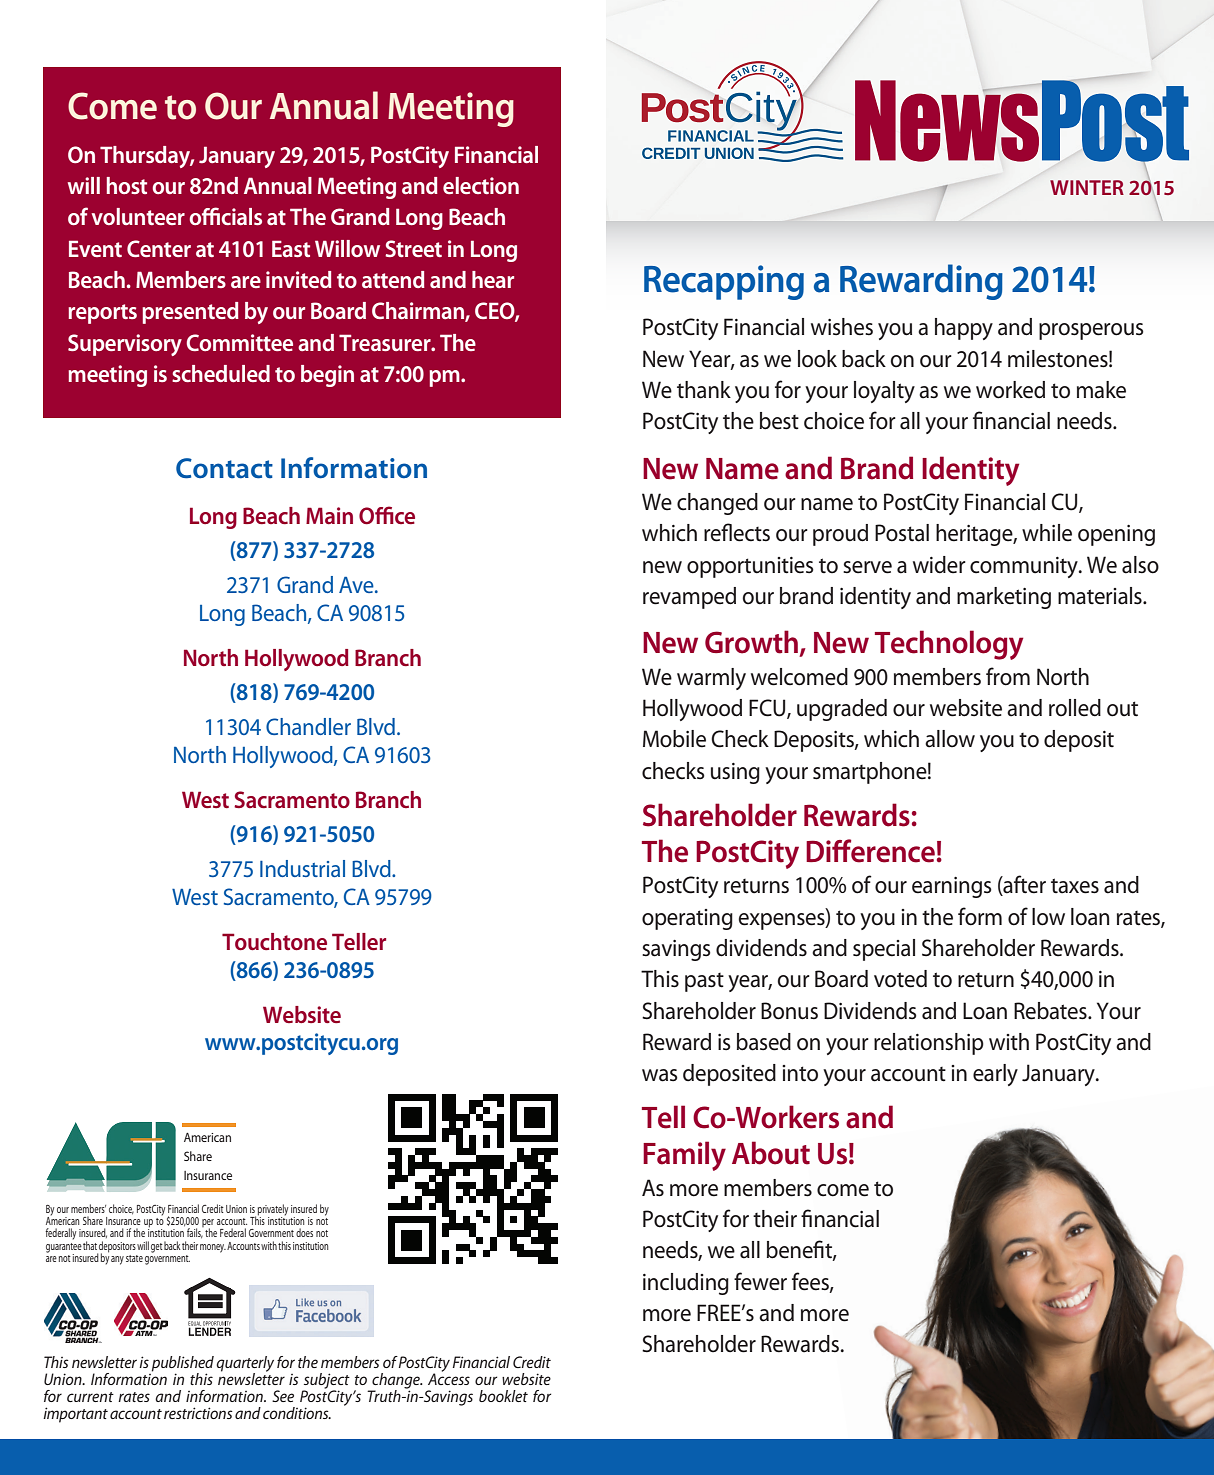 The width and height of the image is (1214, 1475). What do you see at coordinates (704, 390) in the image?
I see `thank` at bounding box center [704, 390].
